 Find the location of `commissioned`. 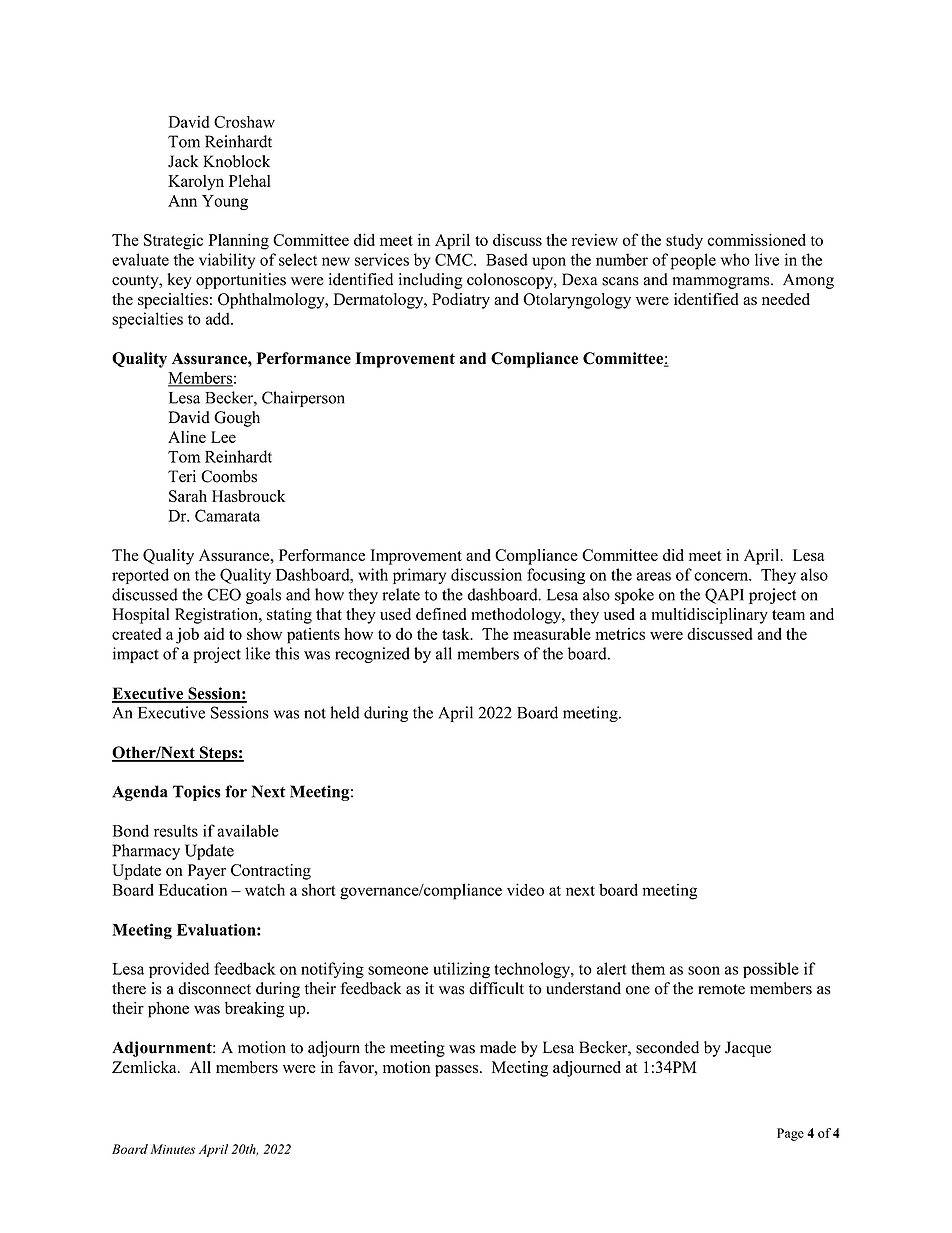

commissioned is located at coordinates (756, 239).
